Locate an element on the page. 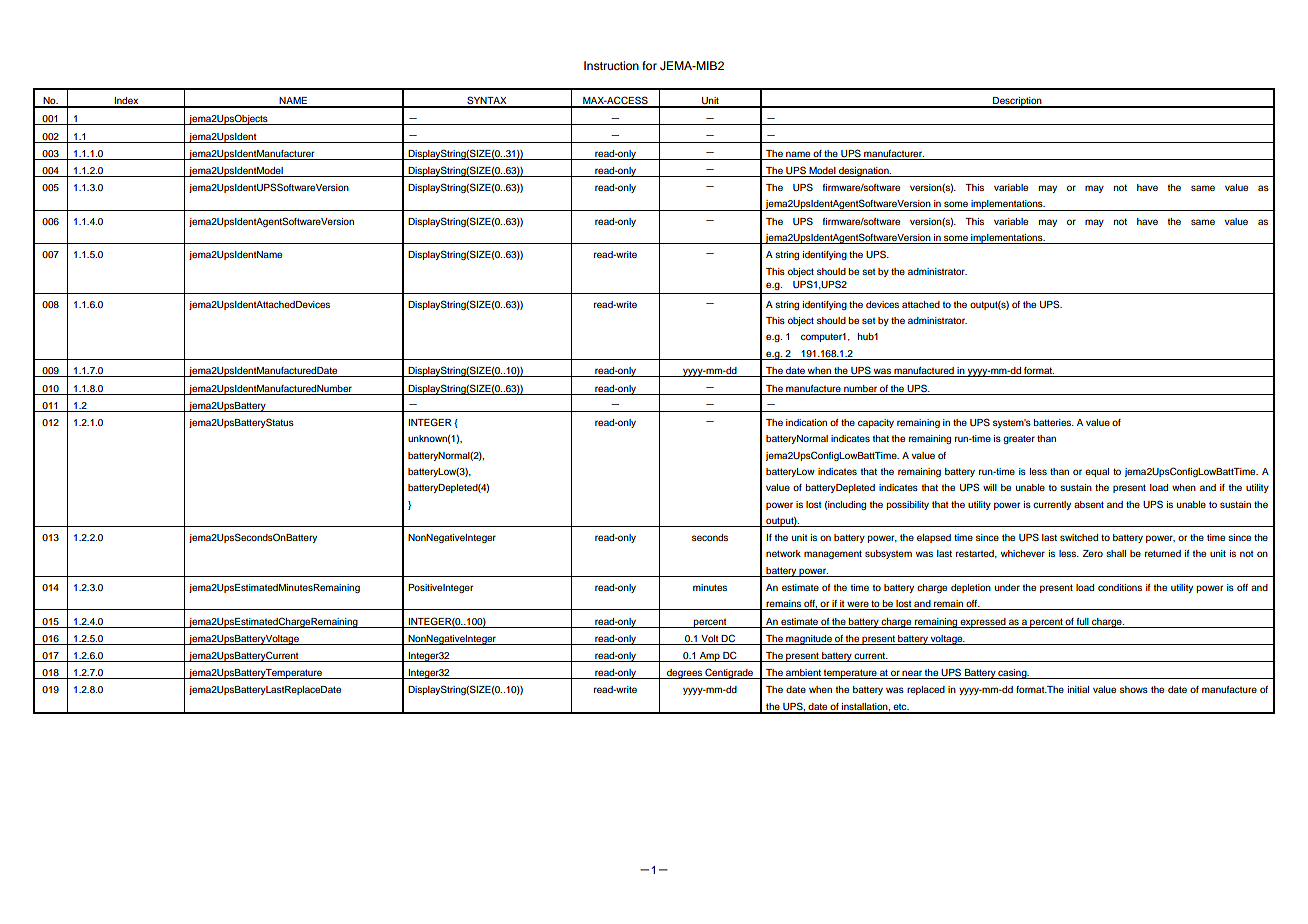 The image size is (1308, 924). Instruction is located at coordinates (611, 65).
